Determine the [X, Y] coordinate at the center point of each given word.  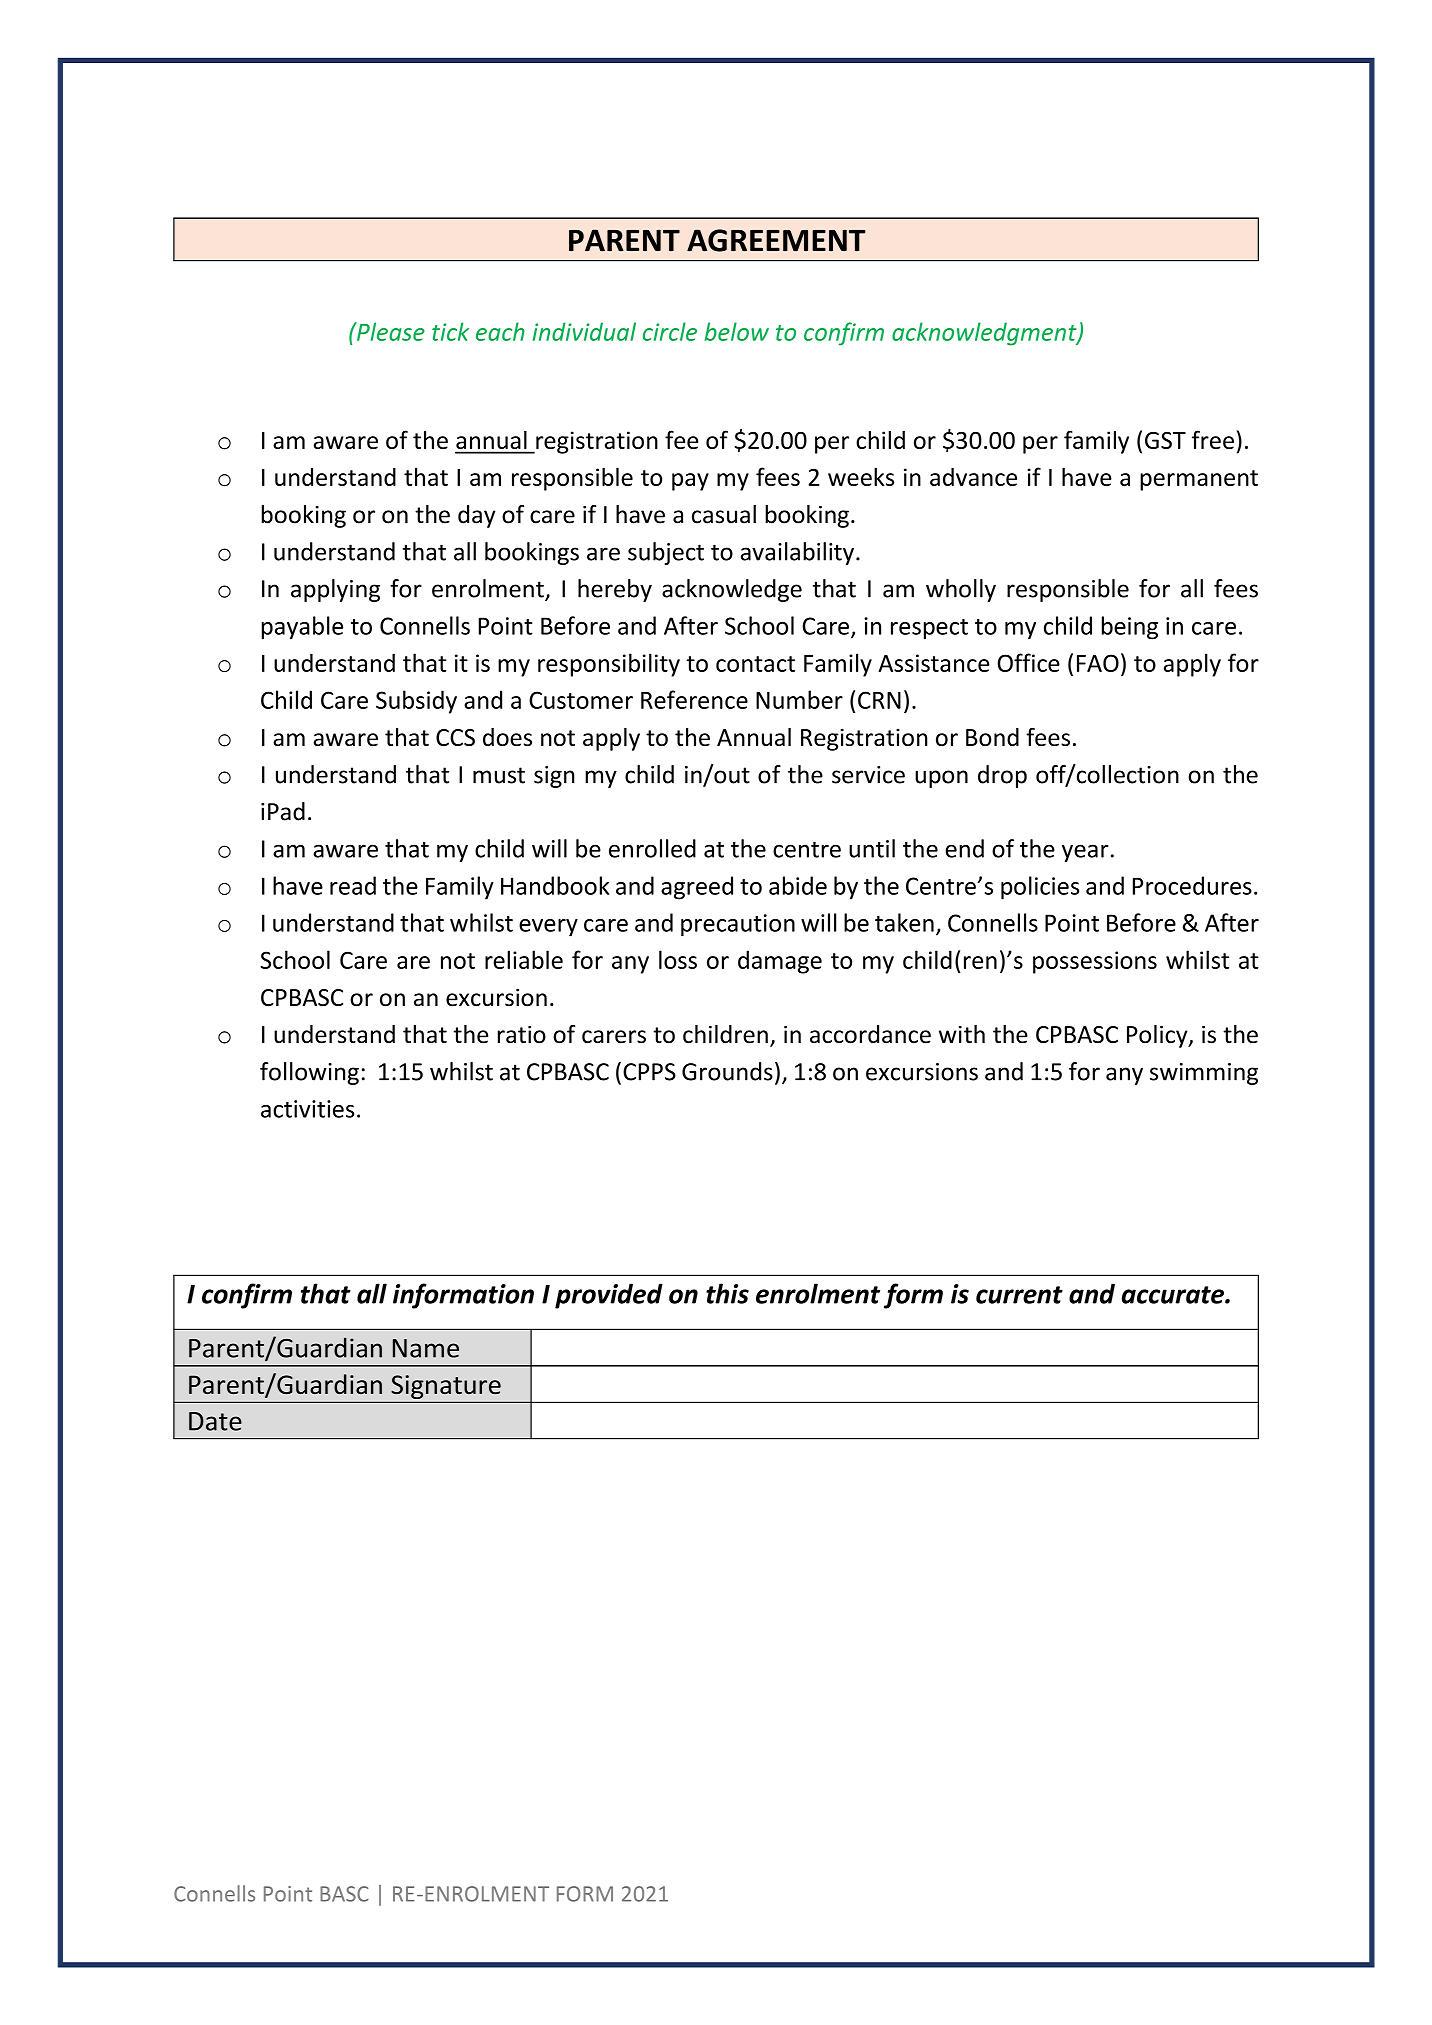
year [1085, 853]
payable [302, 628]
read [353, 885]
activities [308, 1109]
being [1130, 628]
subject [666, 553]
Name [426, 1348]
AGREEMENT [776, 240]
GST [1165, 440]
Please [390, 331]
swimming [1204, 1074]
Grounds [727, 1071]
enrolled [652, 848]
